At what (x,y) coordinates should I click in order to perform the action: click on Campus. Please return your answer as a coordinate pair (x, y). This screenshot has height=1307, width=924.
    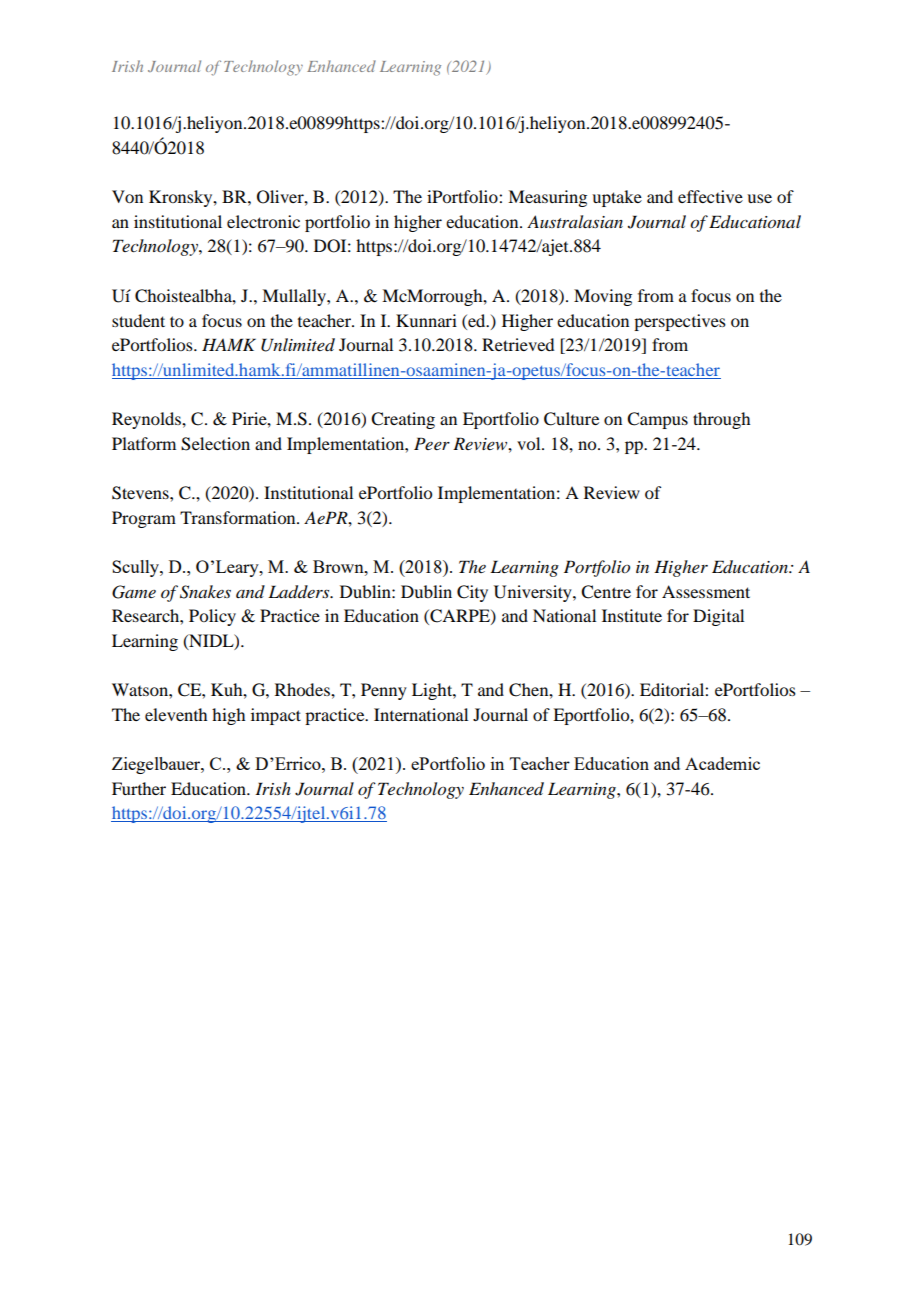
    Looking at the image, I should click on (657, 420).
